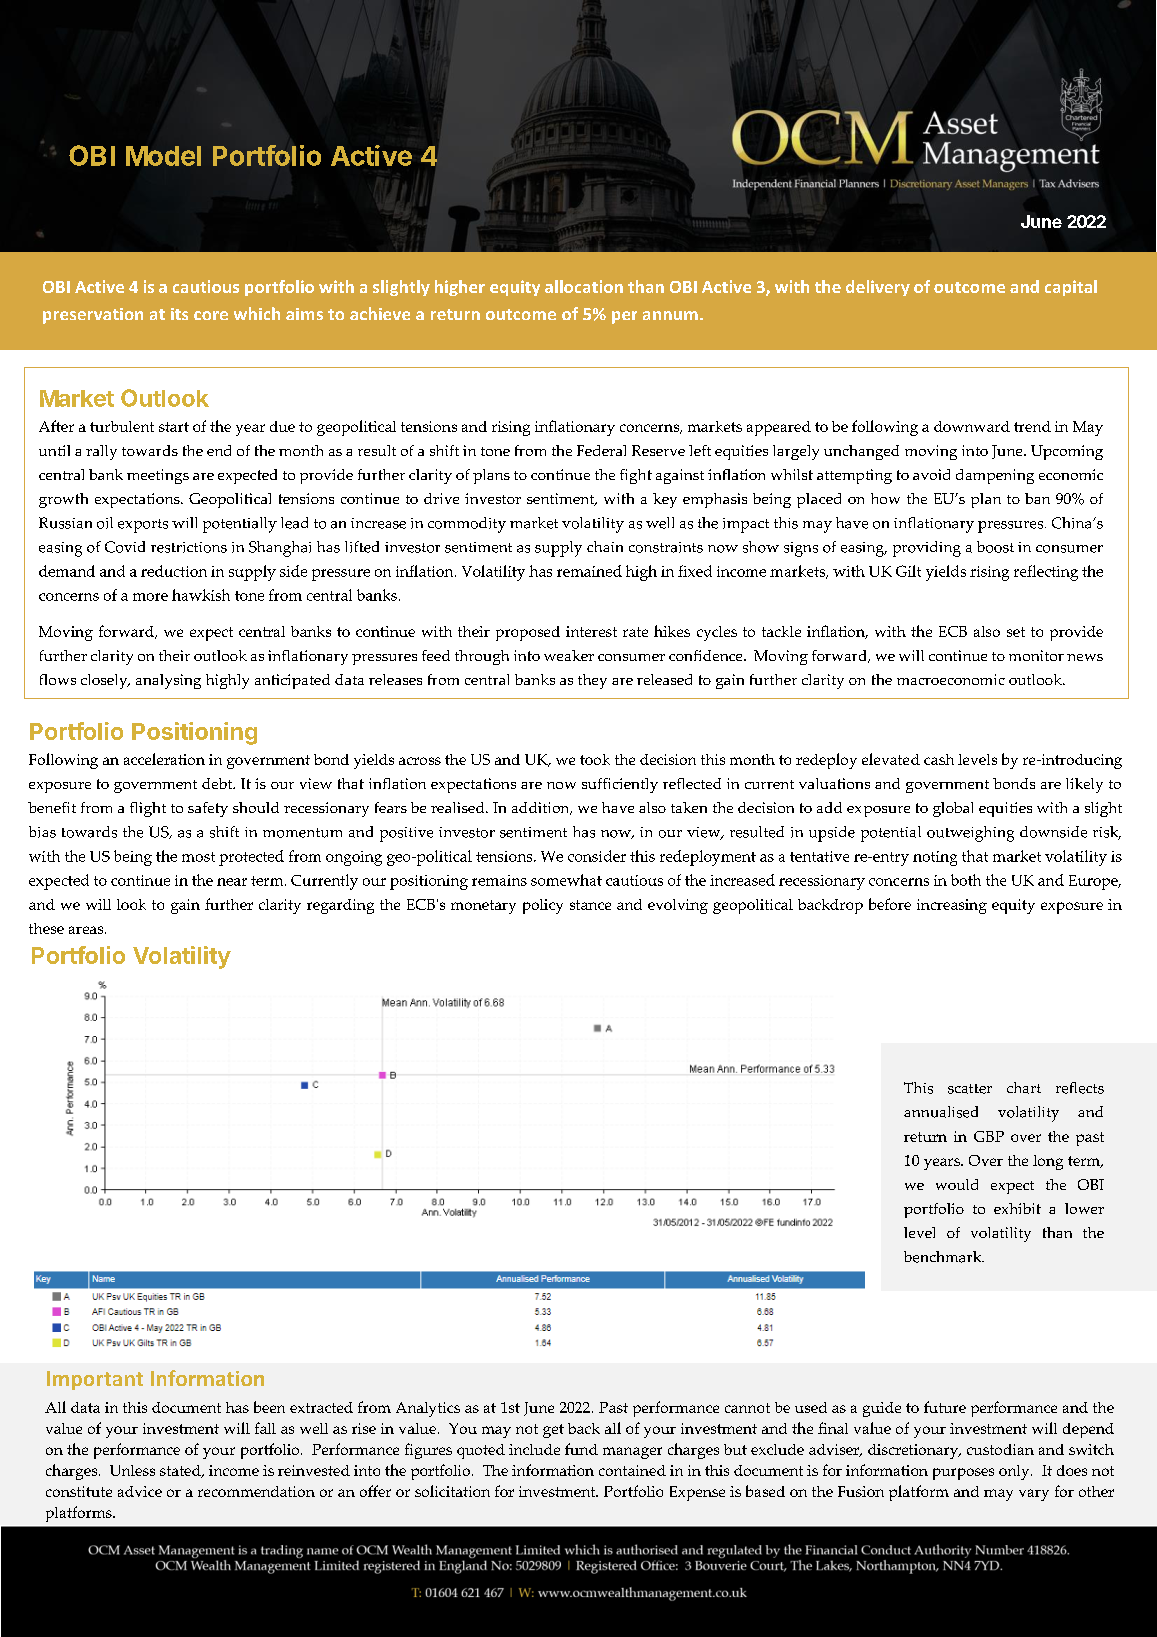  I want to click on allocation, so click(584, 286).
